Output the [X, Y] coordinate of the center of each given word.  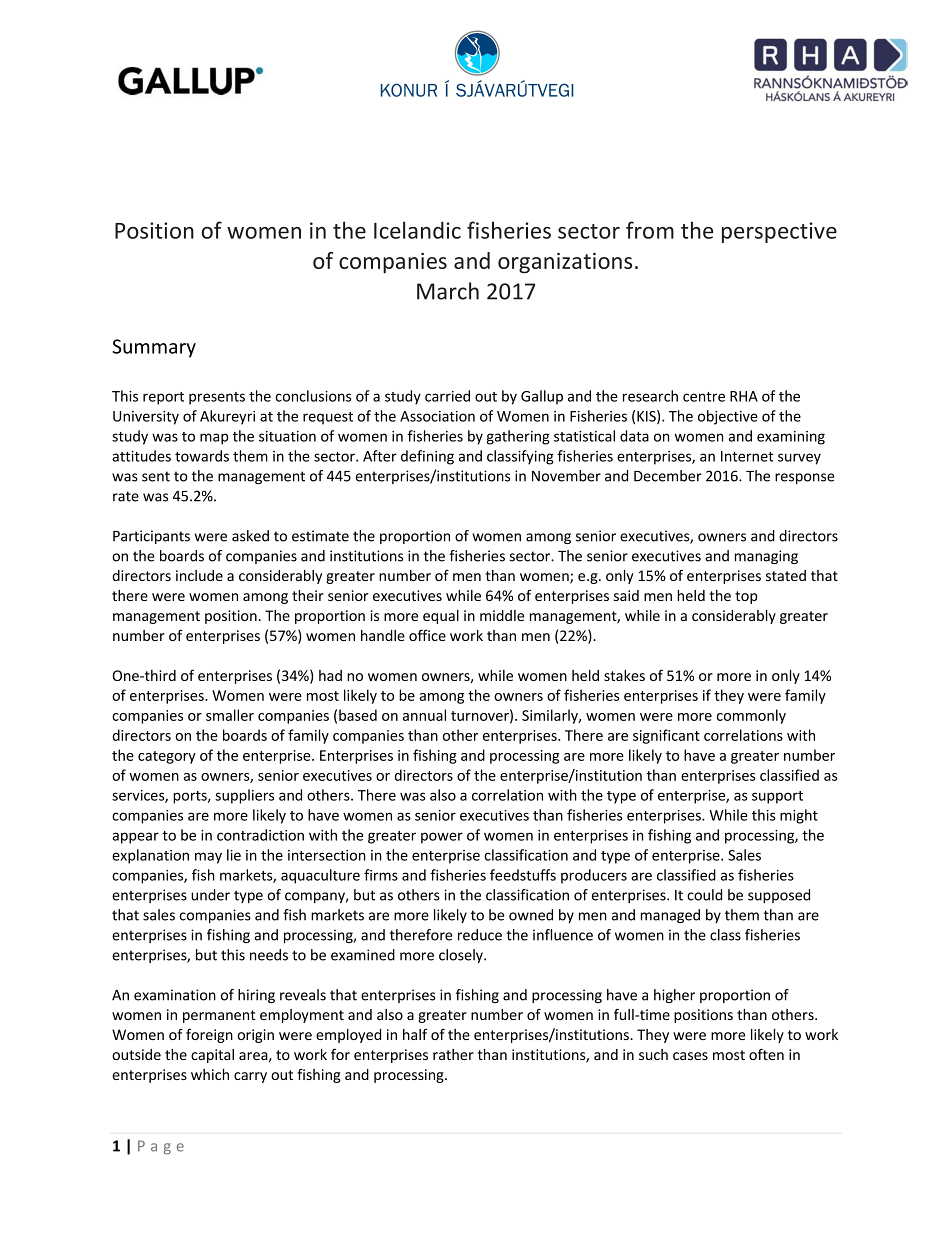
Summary [154, 348]
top [746, 597]
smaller [230, 715]
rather [453, 1054]
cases [690, 1056]
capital [212, 1056]
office [427, 635]
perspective [779, 232]
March [448, 291]
